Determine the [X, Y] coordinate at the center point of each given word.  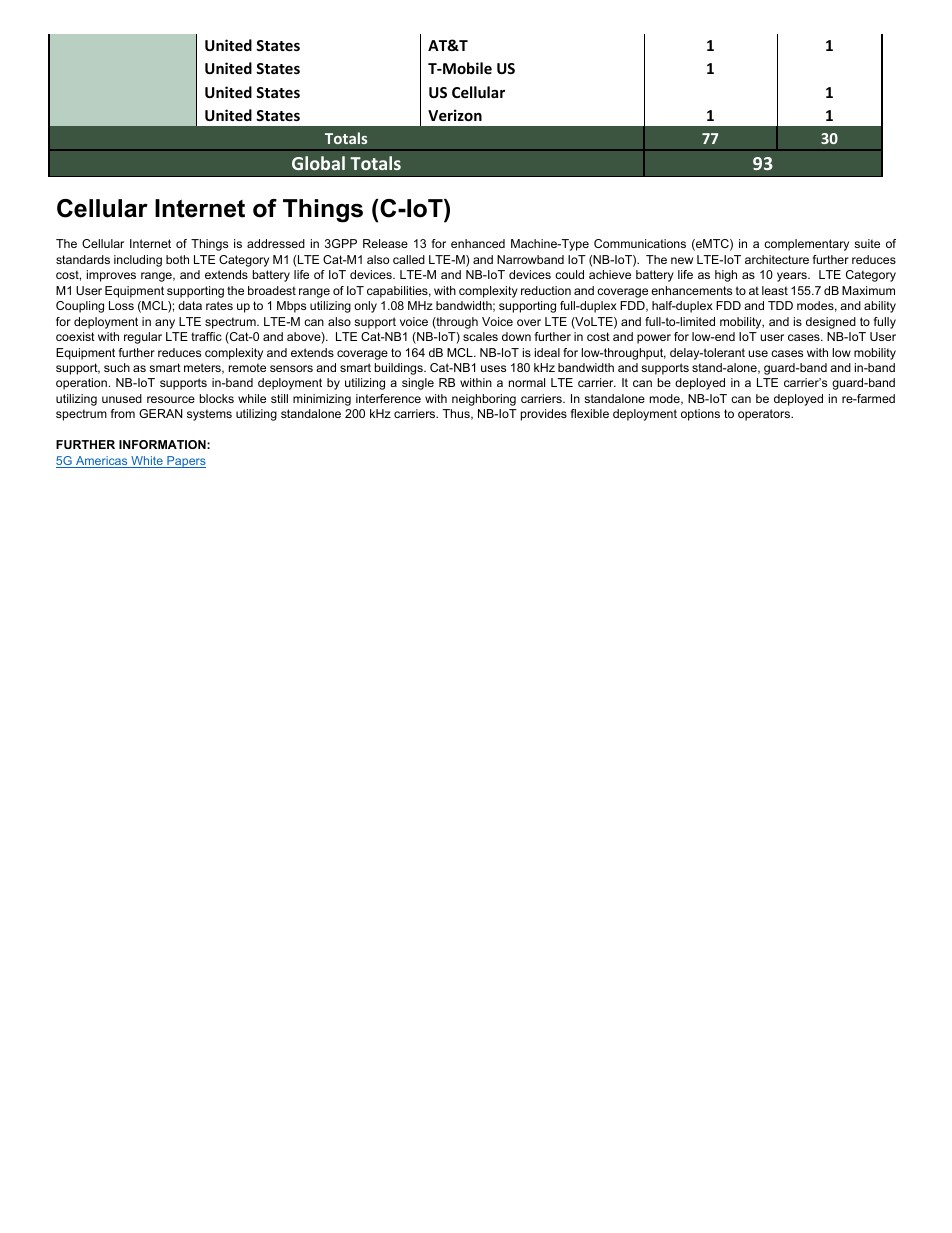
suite [867, 243]
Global [318, 163]
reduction [546, 290]
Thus [457, 414]
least [775, 290]
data [190, 305]
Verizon [455, 115]
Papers [185, 462]
